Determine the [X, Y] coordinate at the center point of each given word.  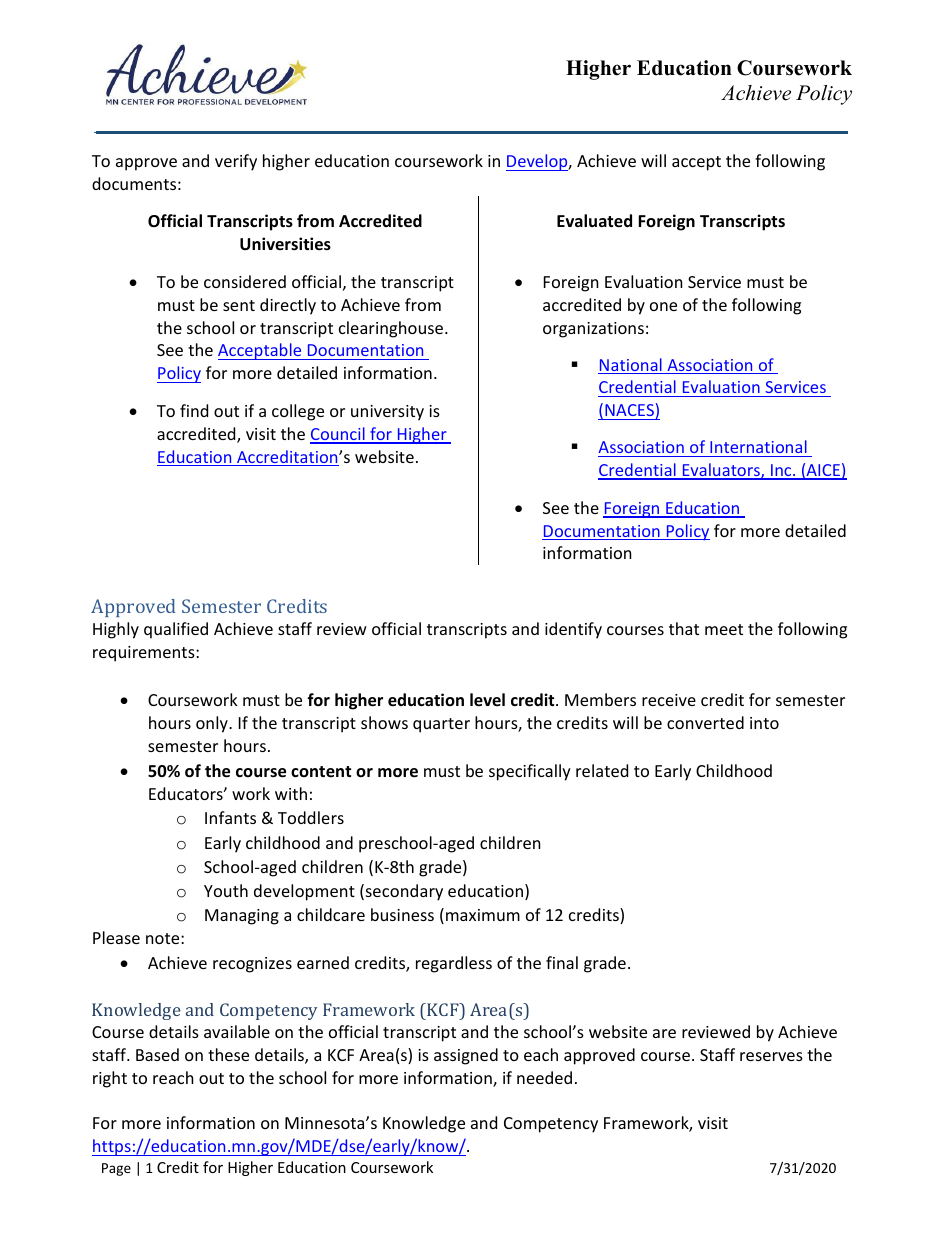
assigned [466, 1056]
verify [236, 162]
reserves [771, 1056]
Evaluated [594, 221]
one [663, 306]
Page [116, 1169]
